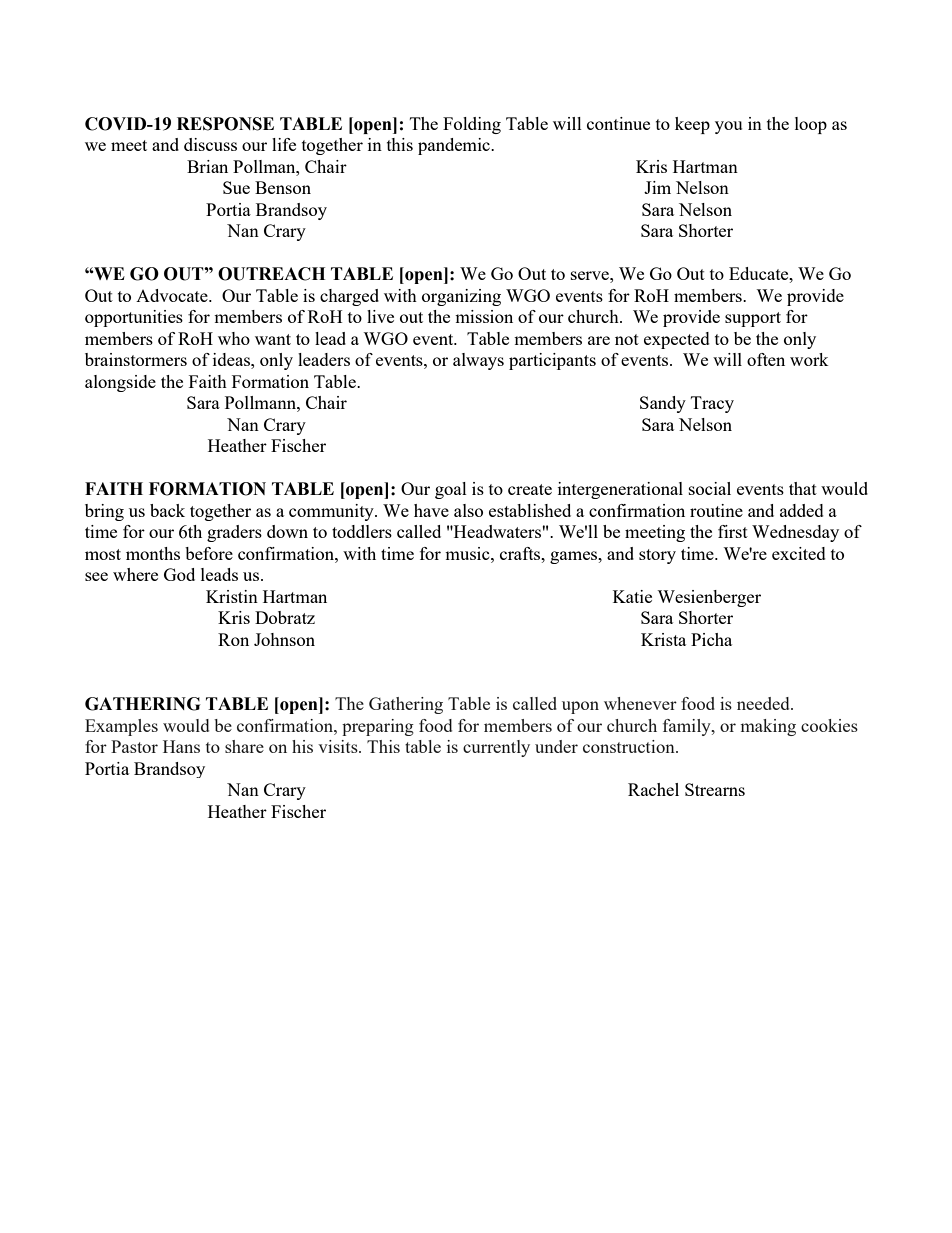 The image size is (952, 1233). Describe the element at coordinates (210, 144) in the screenshot. I see `discuss` at that location.
